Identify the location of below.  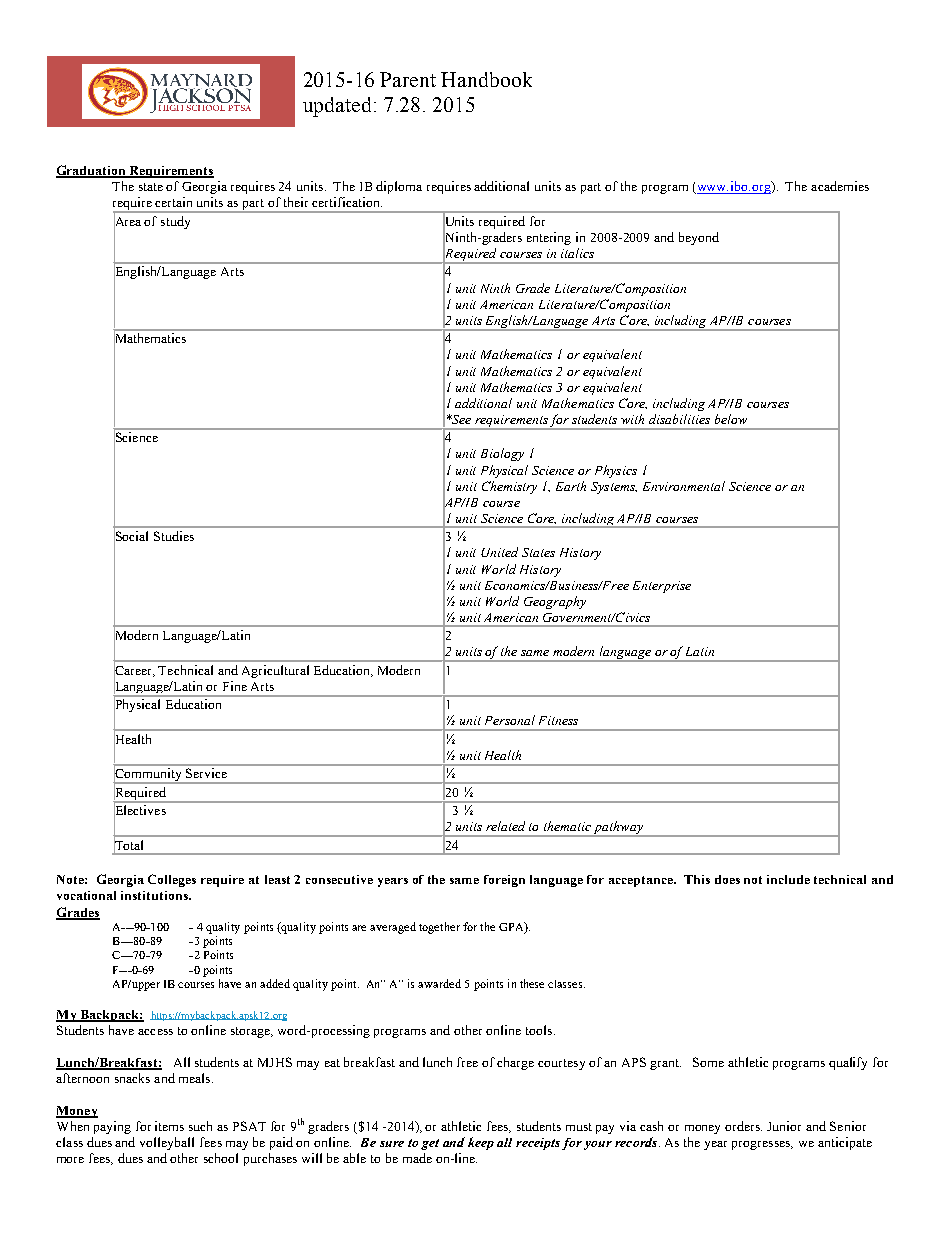
(731, 419).
